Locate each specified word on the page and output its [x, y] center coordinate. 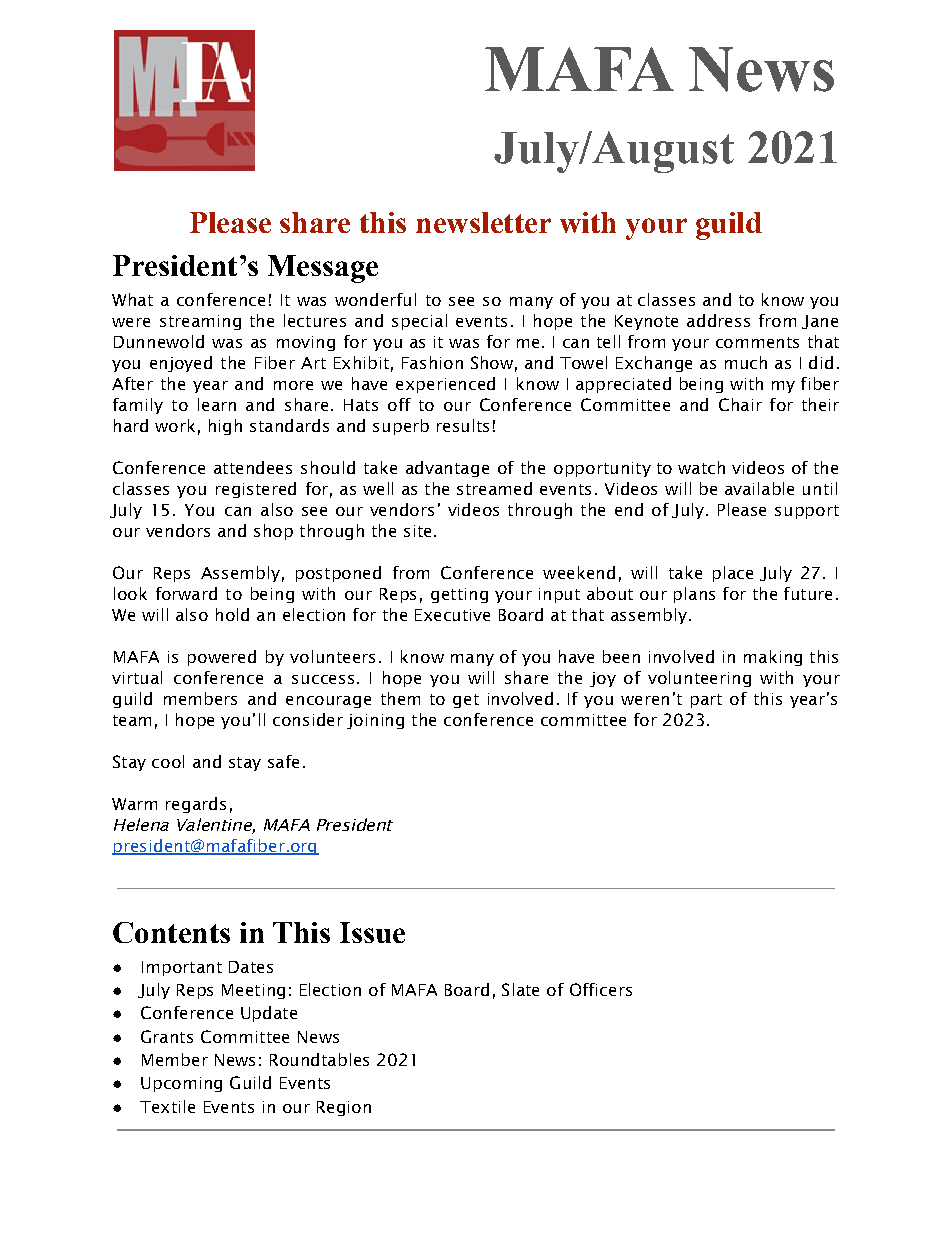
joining [375, 721]
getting [459, 595]
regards [196, 805]
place [733, 574]
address [718, 320]
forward [186, 593]
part [706, 701]
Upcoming [181, 1084]
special [419, 322]
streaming [200, 322]
